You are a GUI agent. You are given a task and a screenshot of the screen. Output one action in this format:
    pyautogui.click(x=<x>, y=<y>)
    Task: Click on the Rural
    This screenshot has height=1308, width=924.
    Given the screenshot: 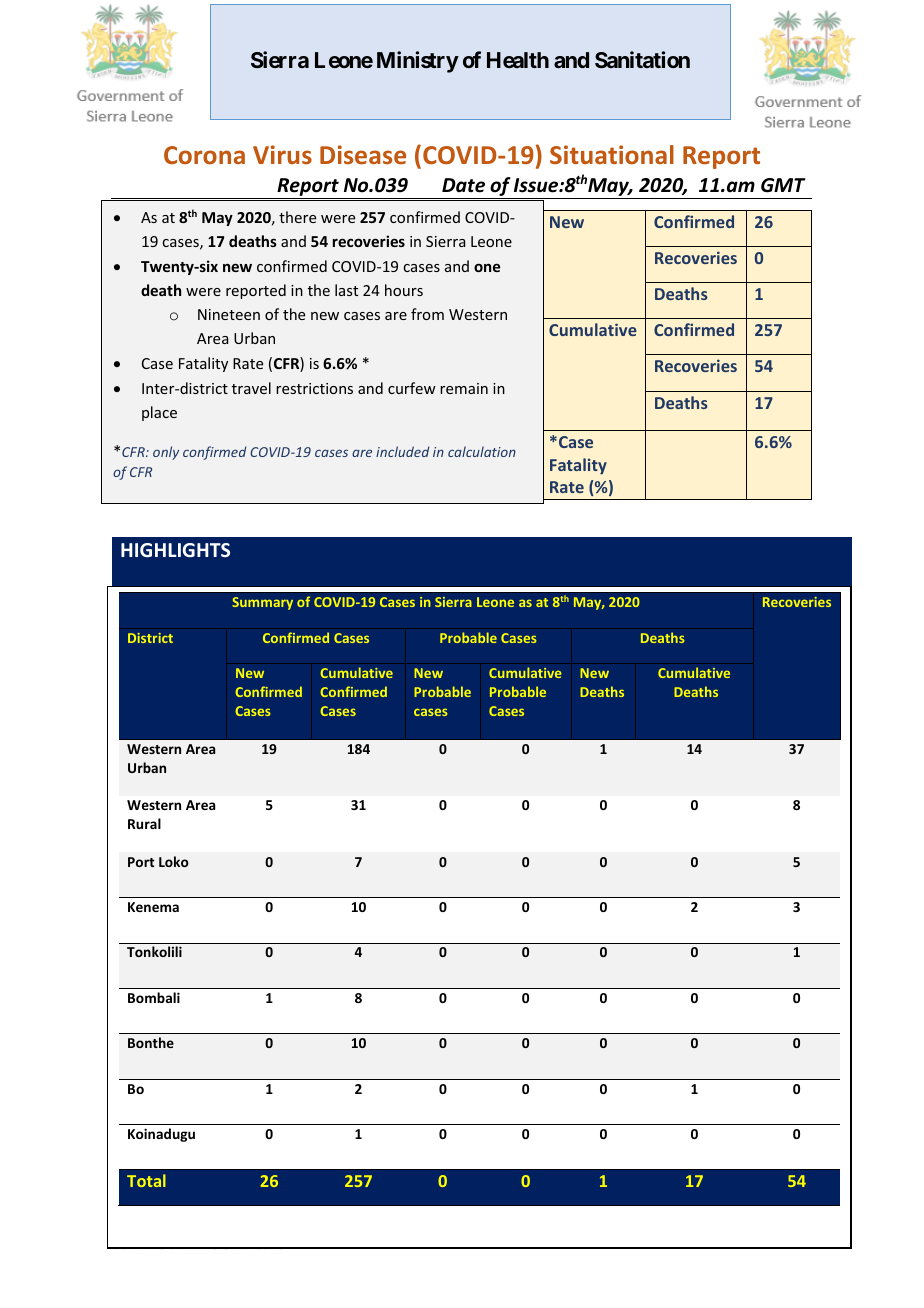 What is the action you would take?
    pyautogui.click(x=144, y=823)
